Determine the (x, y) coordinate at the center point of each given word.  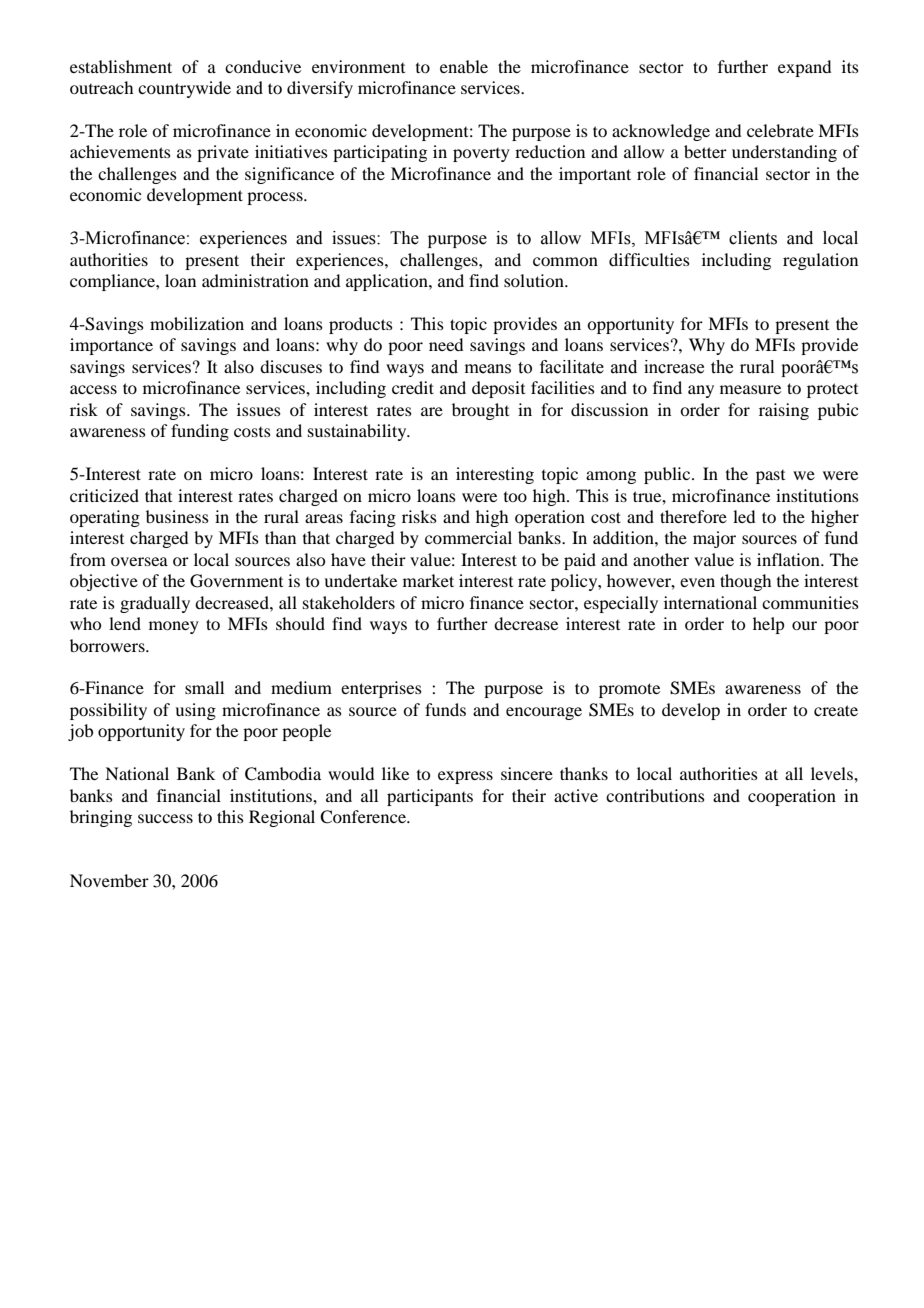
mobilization (197, 323)
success (165, 818)
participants (430, 797)
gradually (155, 604)
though (745, 582)
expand (804, 68)
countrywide (184, 89)
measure (750, 389)
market (428, 580)
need (446, 344)
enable (464, 66)
